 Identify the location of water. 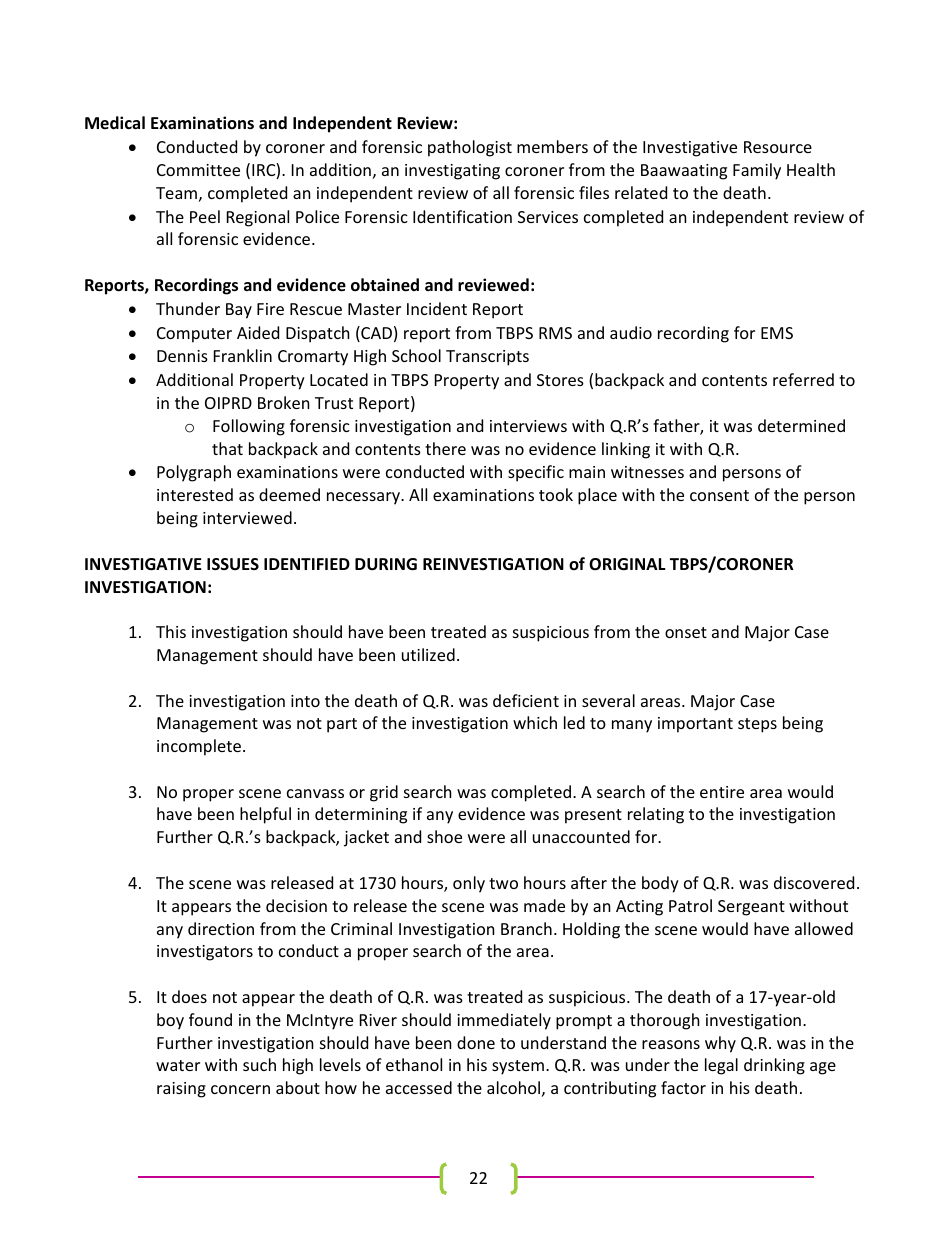
(178, 1065).
